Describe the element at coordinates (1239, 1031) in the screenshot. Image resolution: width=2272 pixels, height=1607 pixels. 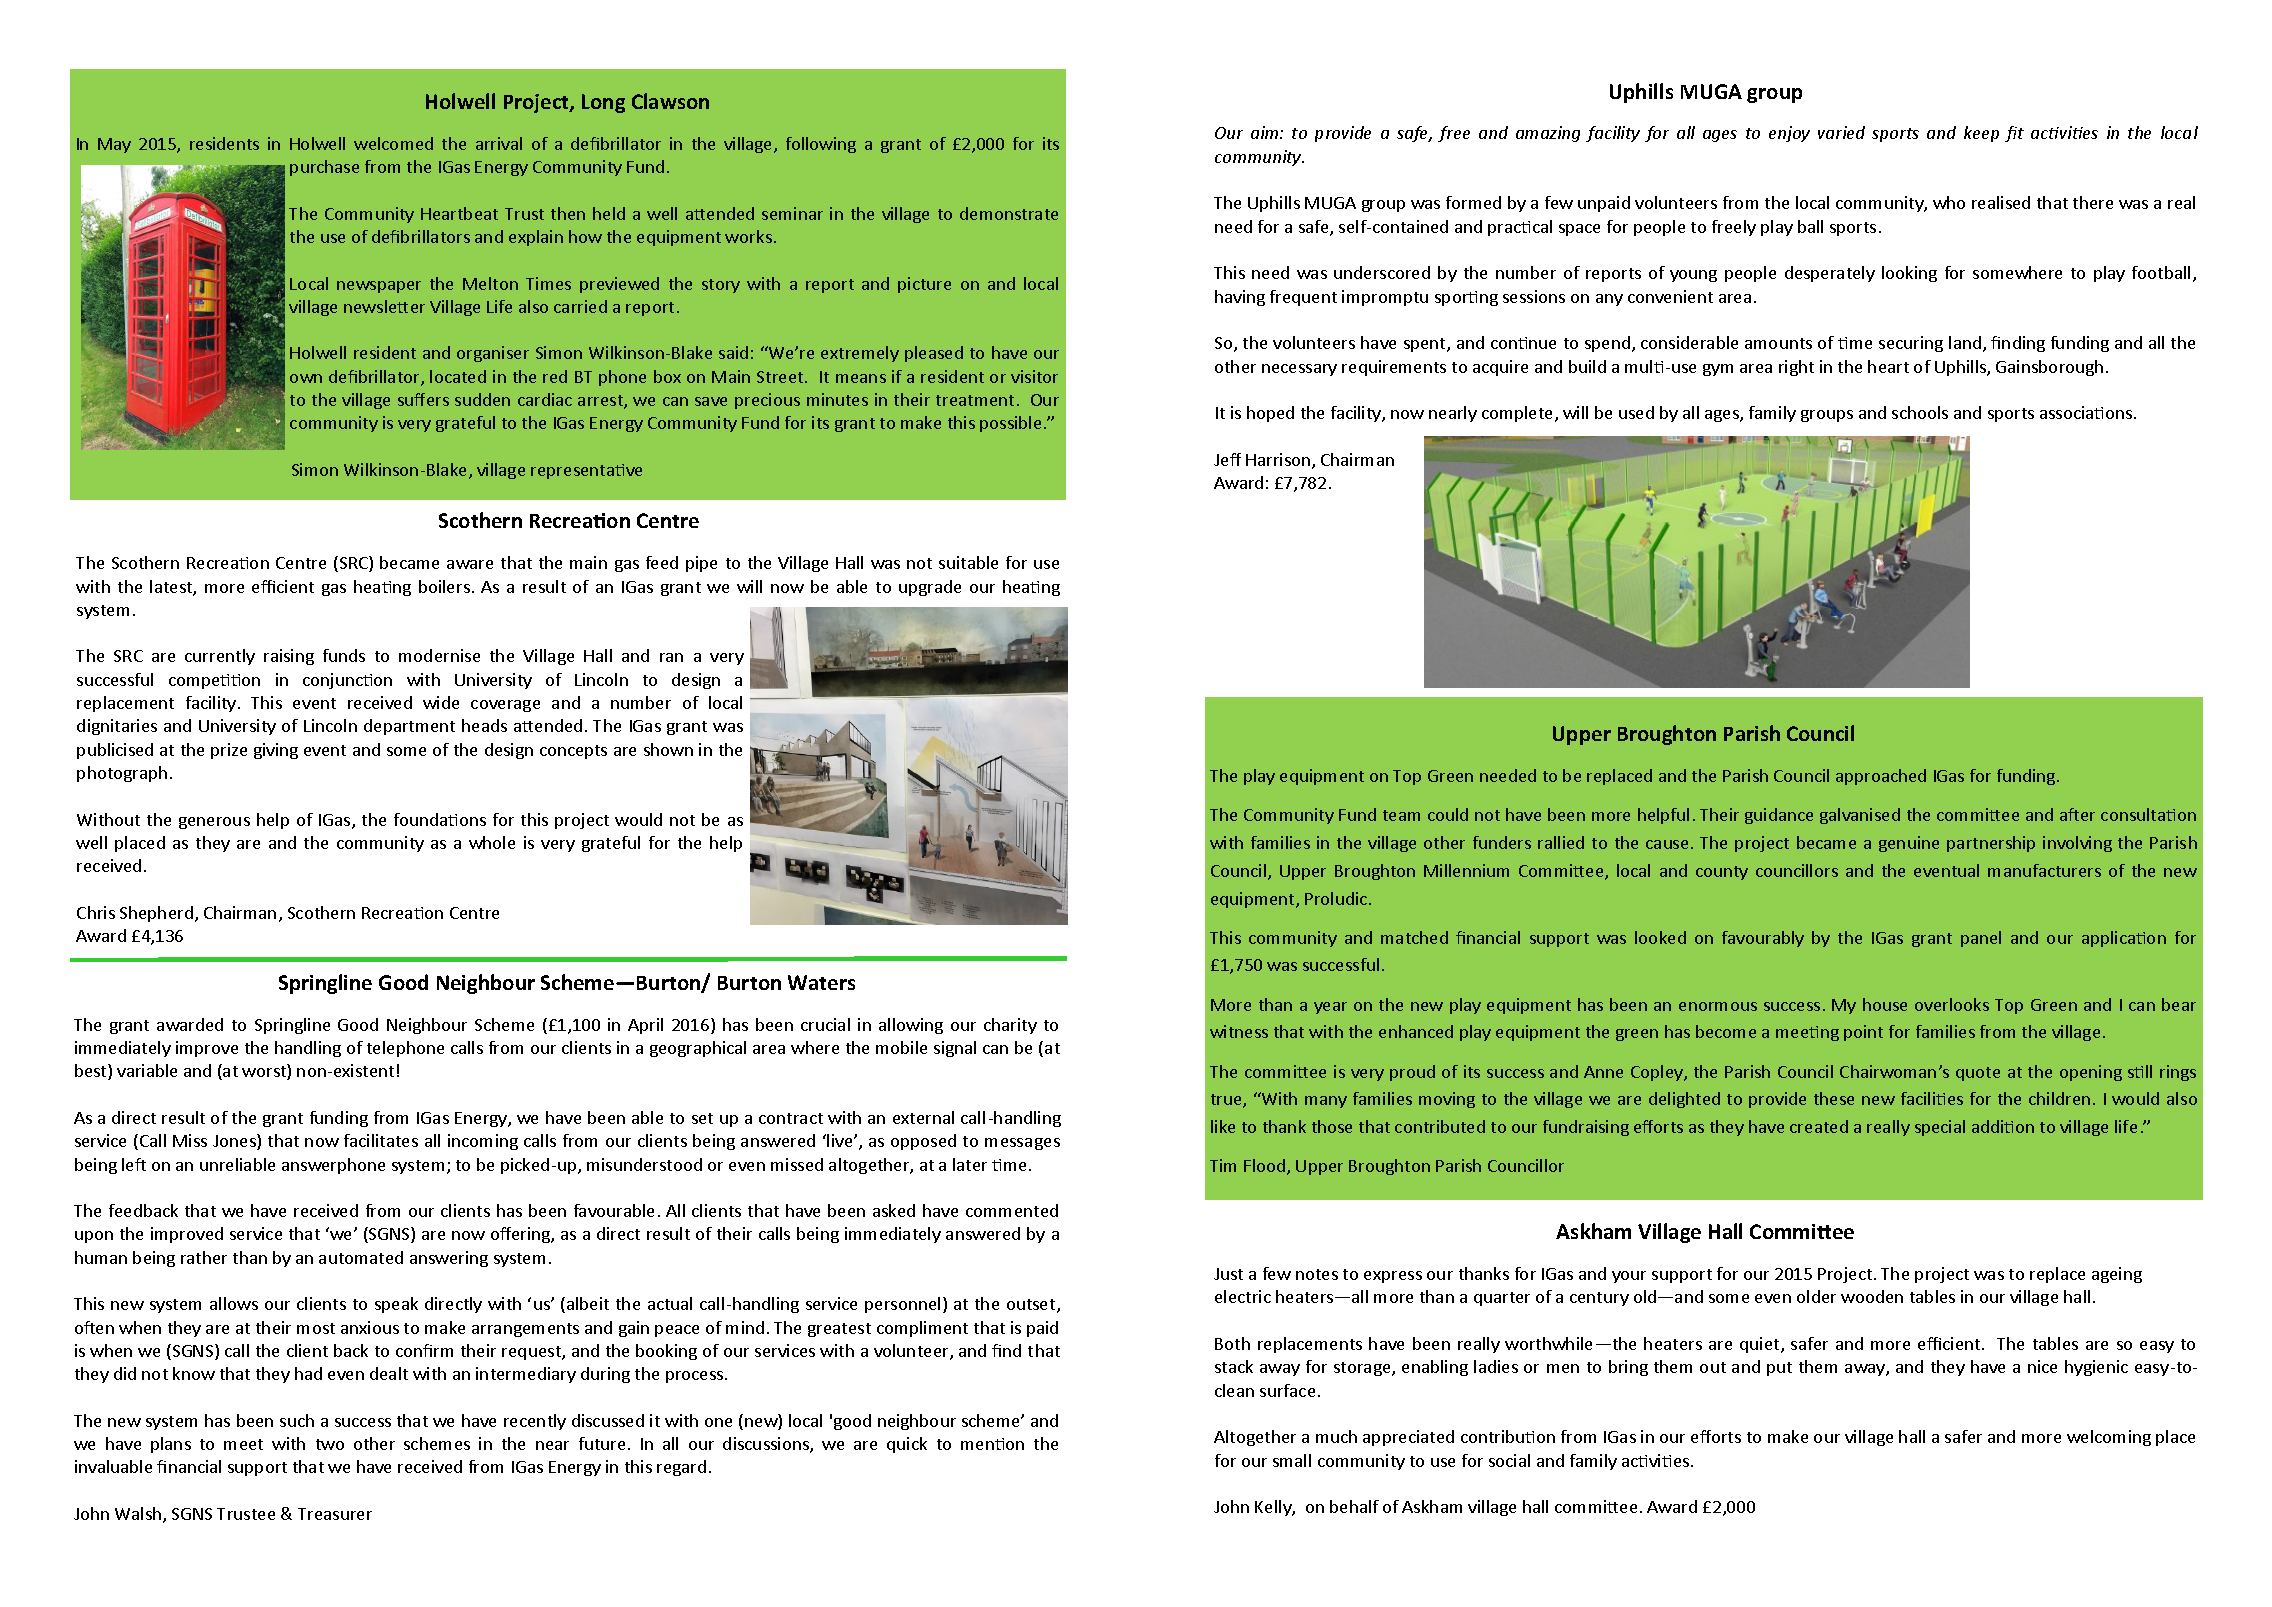
I see `witness` at that location.
